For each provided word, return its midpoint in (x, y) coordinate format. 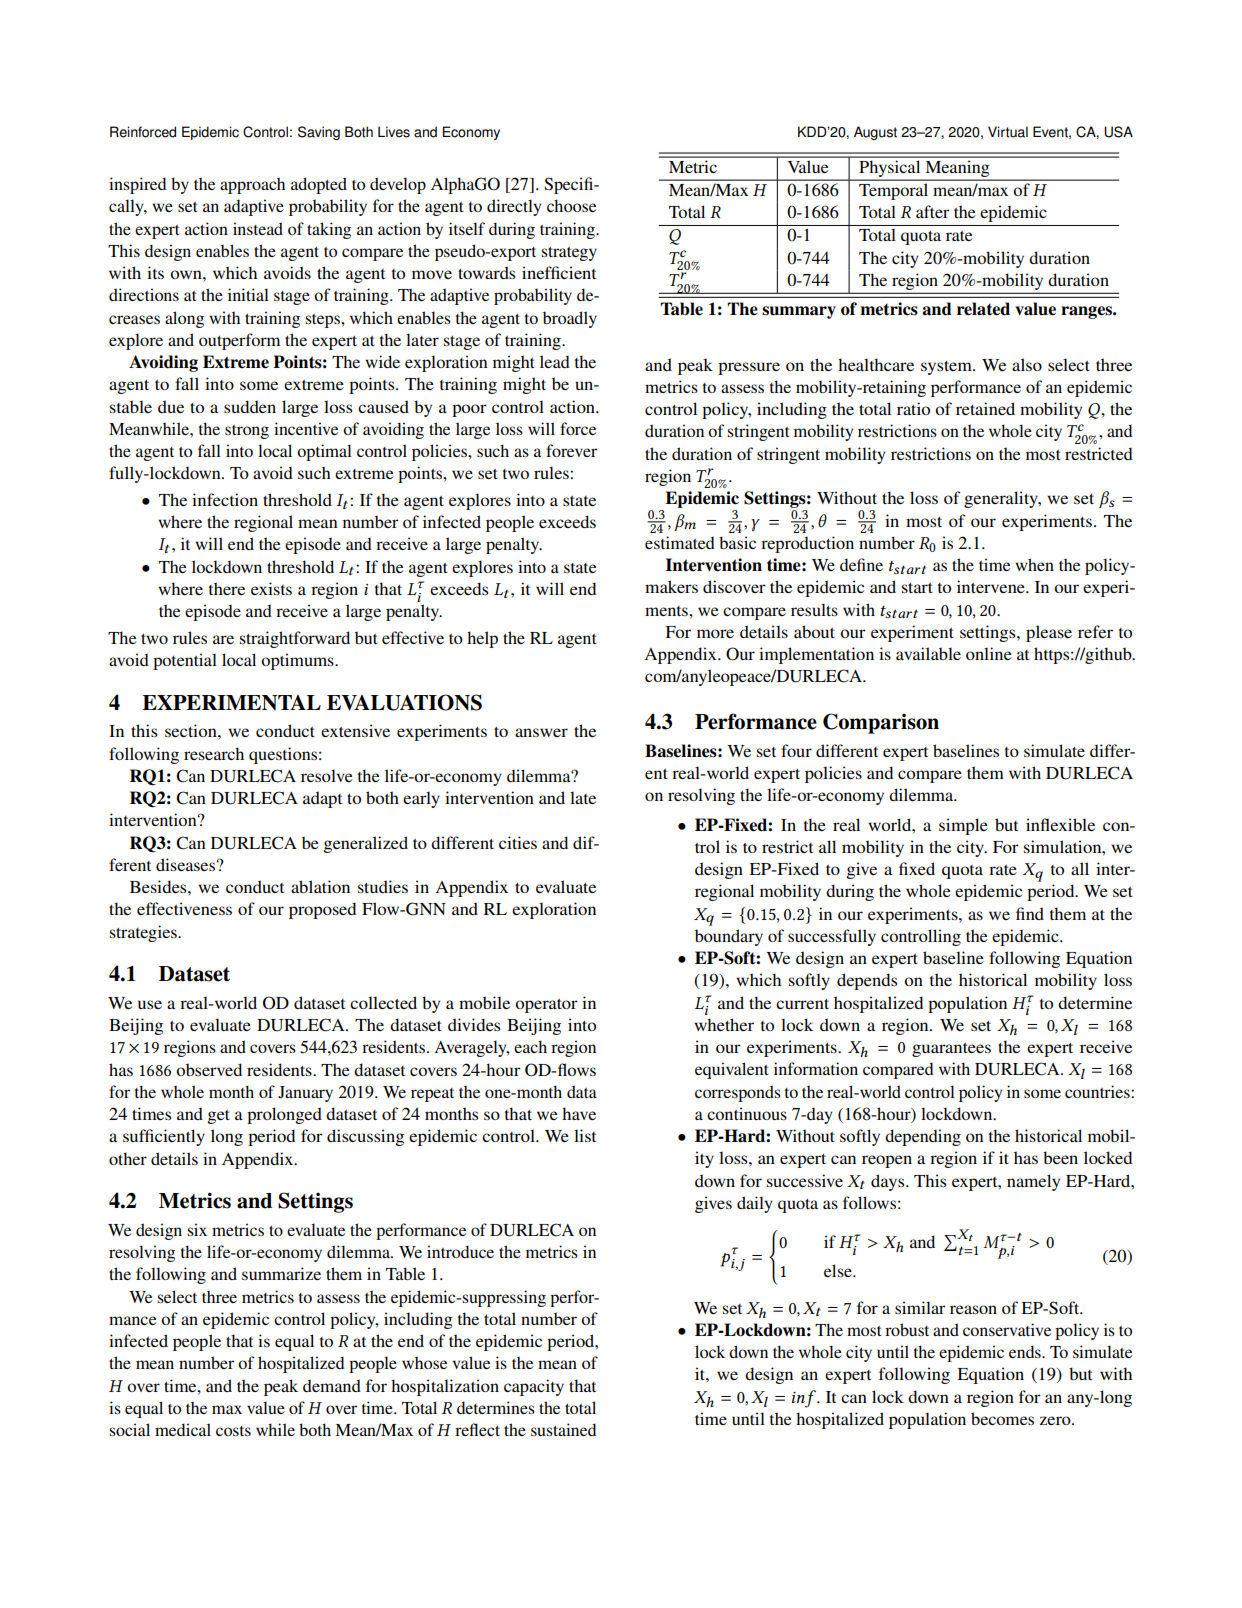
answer (541, 732)
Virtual (1008, 132)
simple (963, 826)
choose (571, 205)
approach (252, 185)
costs (233, 1431)
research (214, 753)
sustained (563, 1429)
